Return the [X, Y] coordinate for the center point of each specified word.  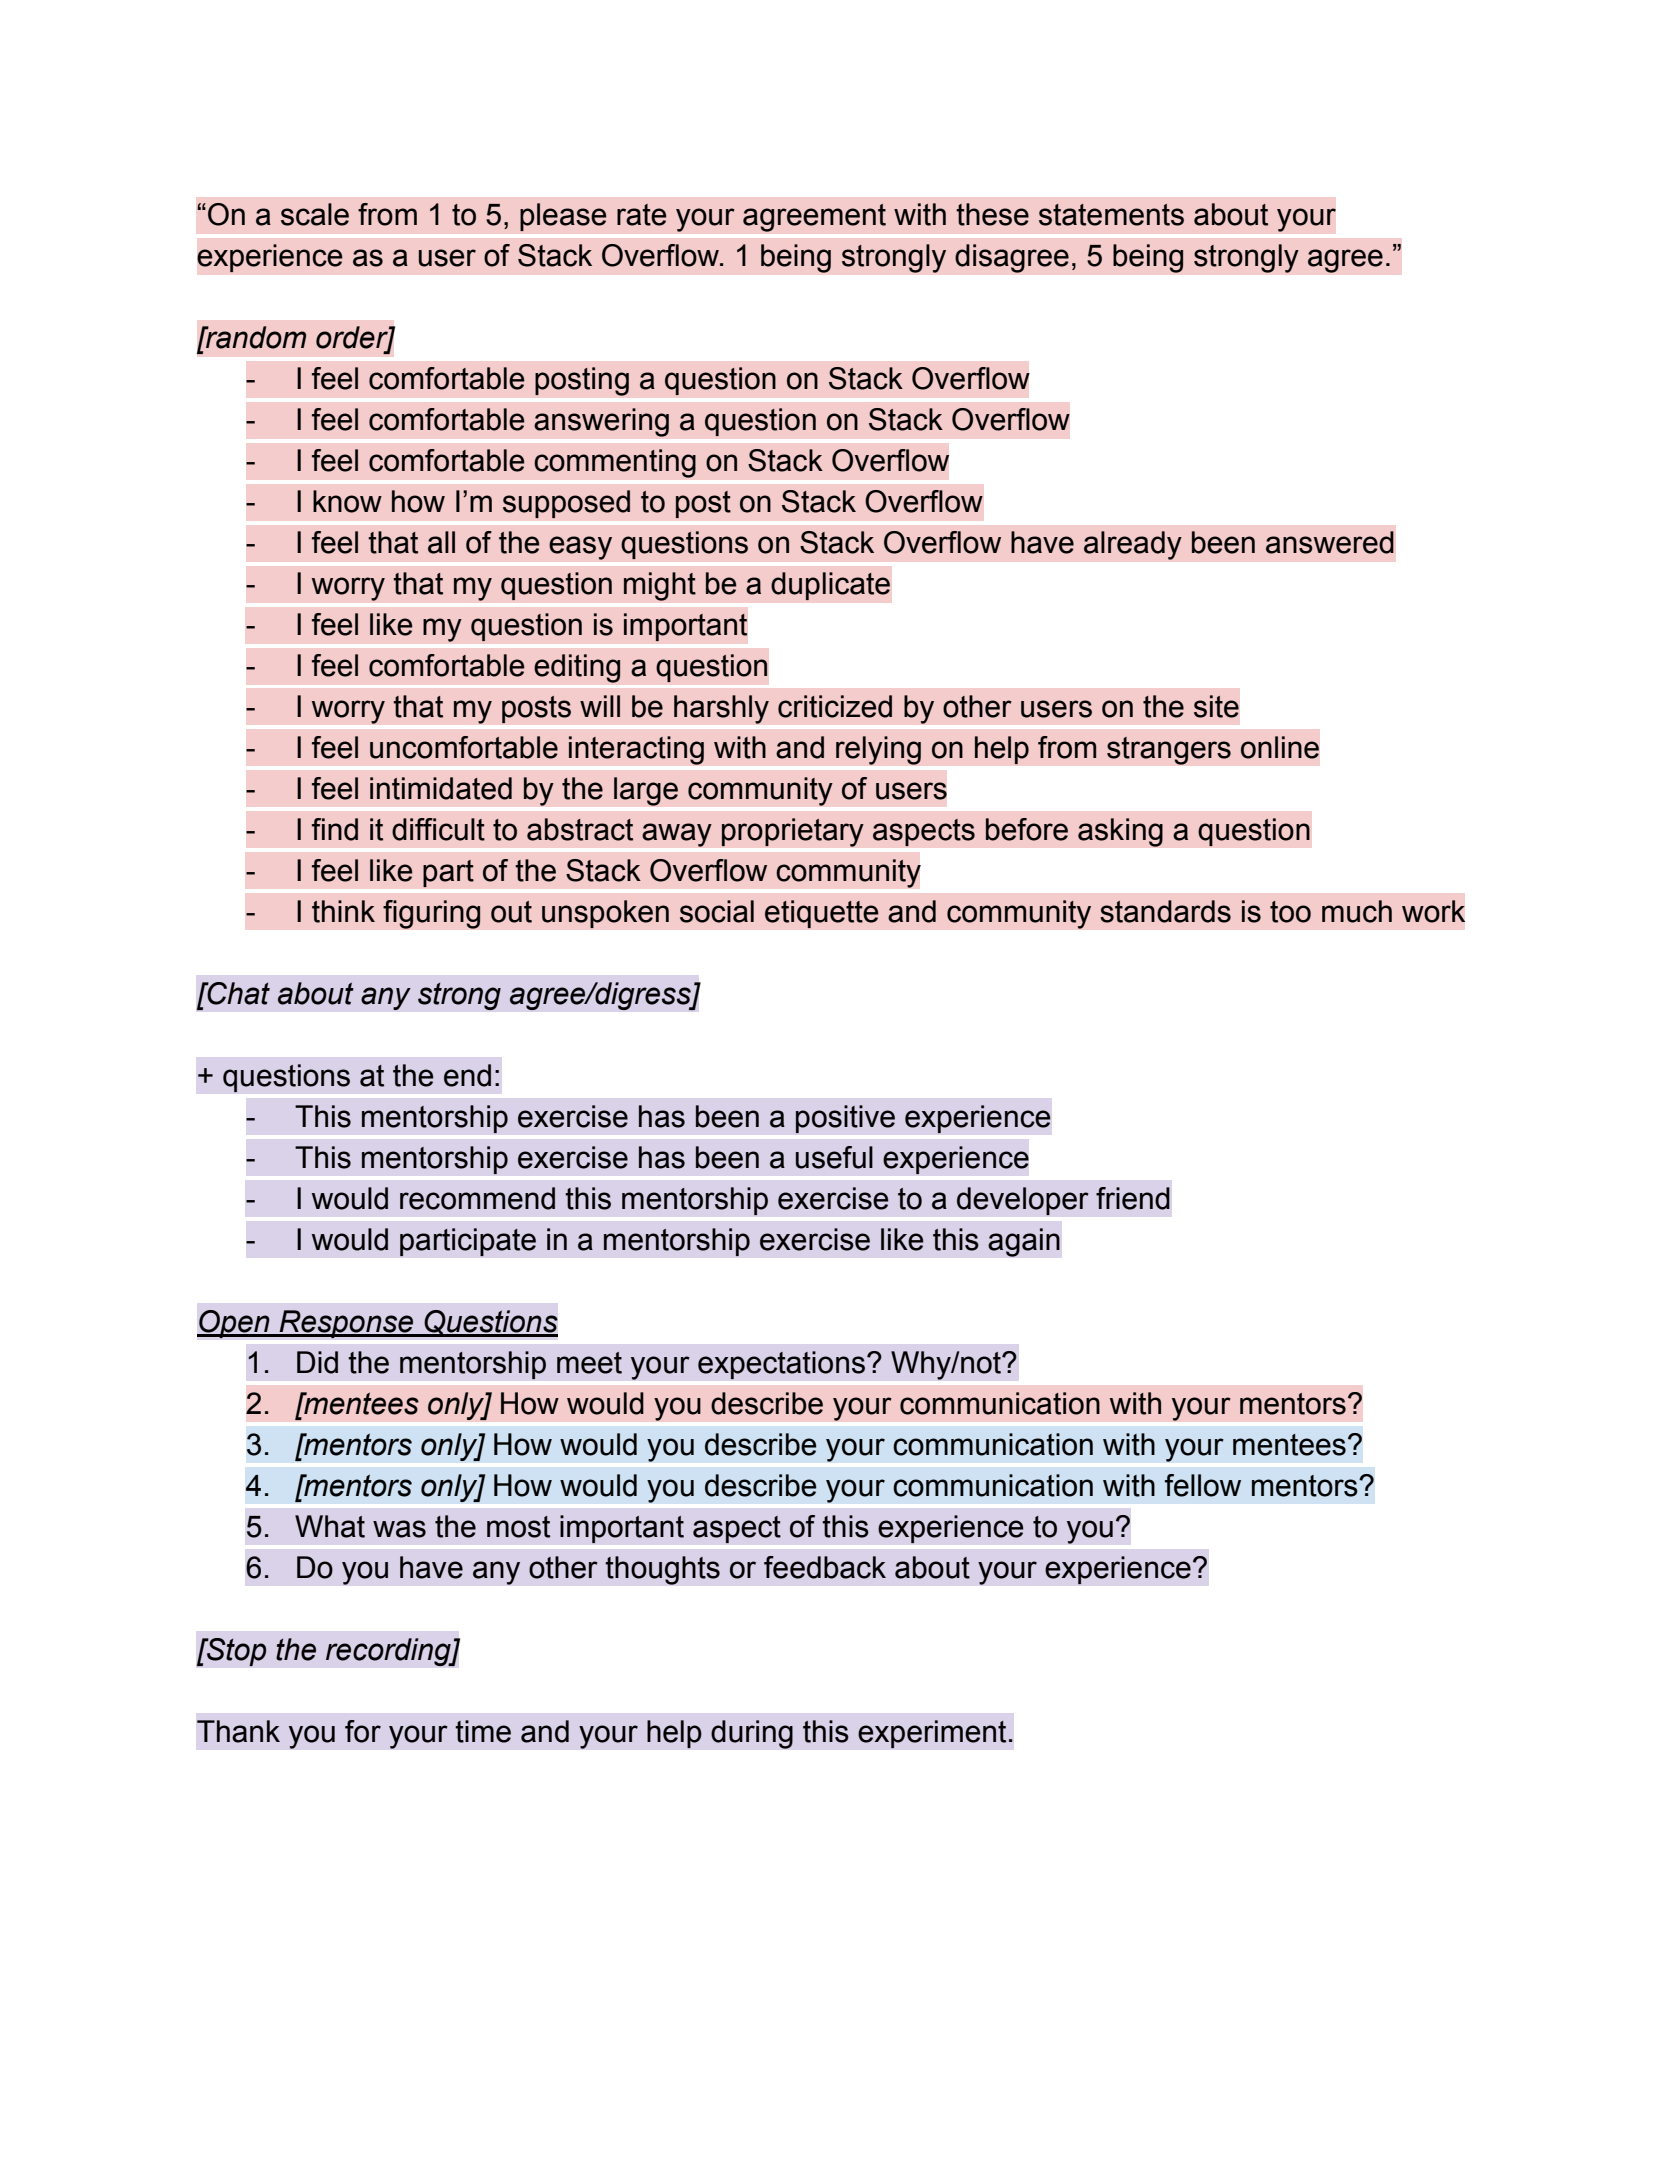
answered [1330, 542]
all [441, 542]
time [483, 1731]
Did [317, 1362]
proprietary [792, 832]
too [1290, 912]
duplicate [830, 586]
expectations [781, 1365]
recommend [477, 1198]
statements [1111, 215]
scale [315, 214]
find [335, 829]
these [992, 214]
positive [845, 1119]
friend [1133, 1198]
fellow [1203, 1485]
